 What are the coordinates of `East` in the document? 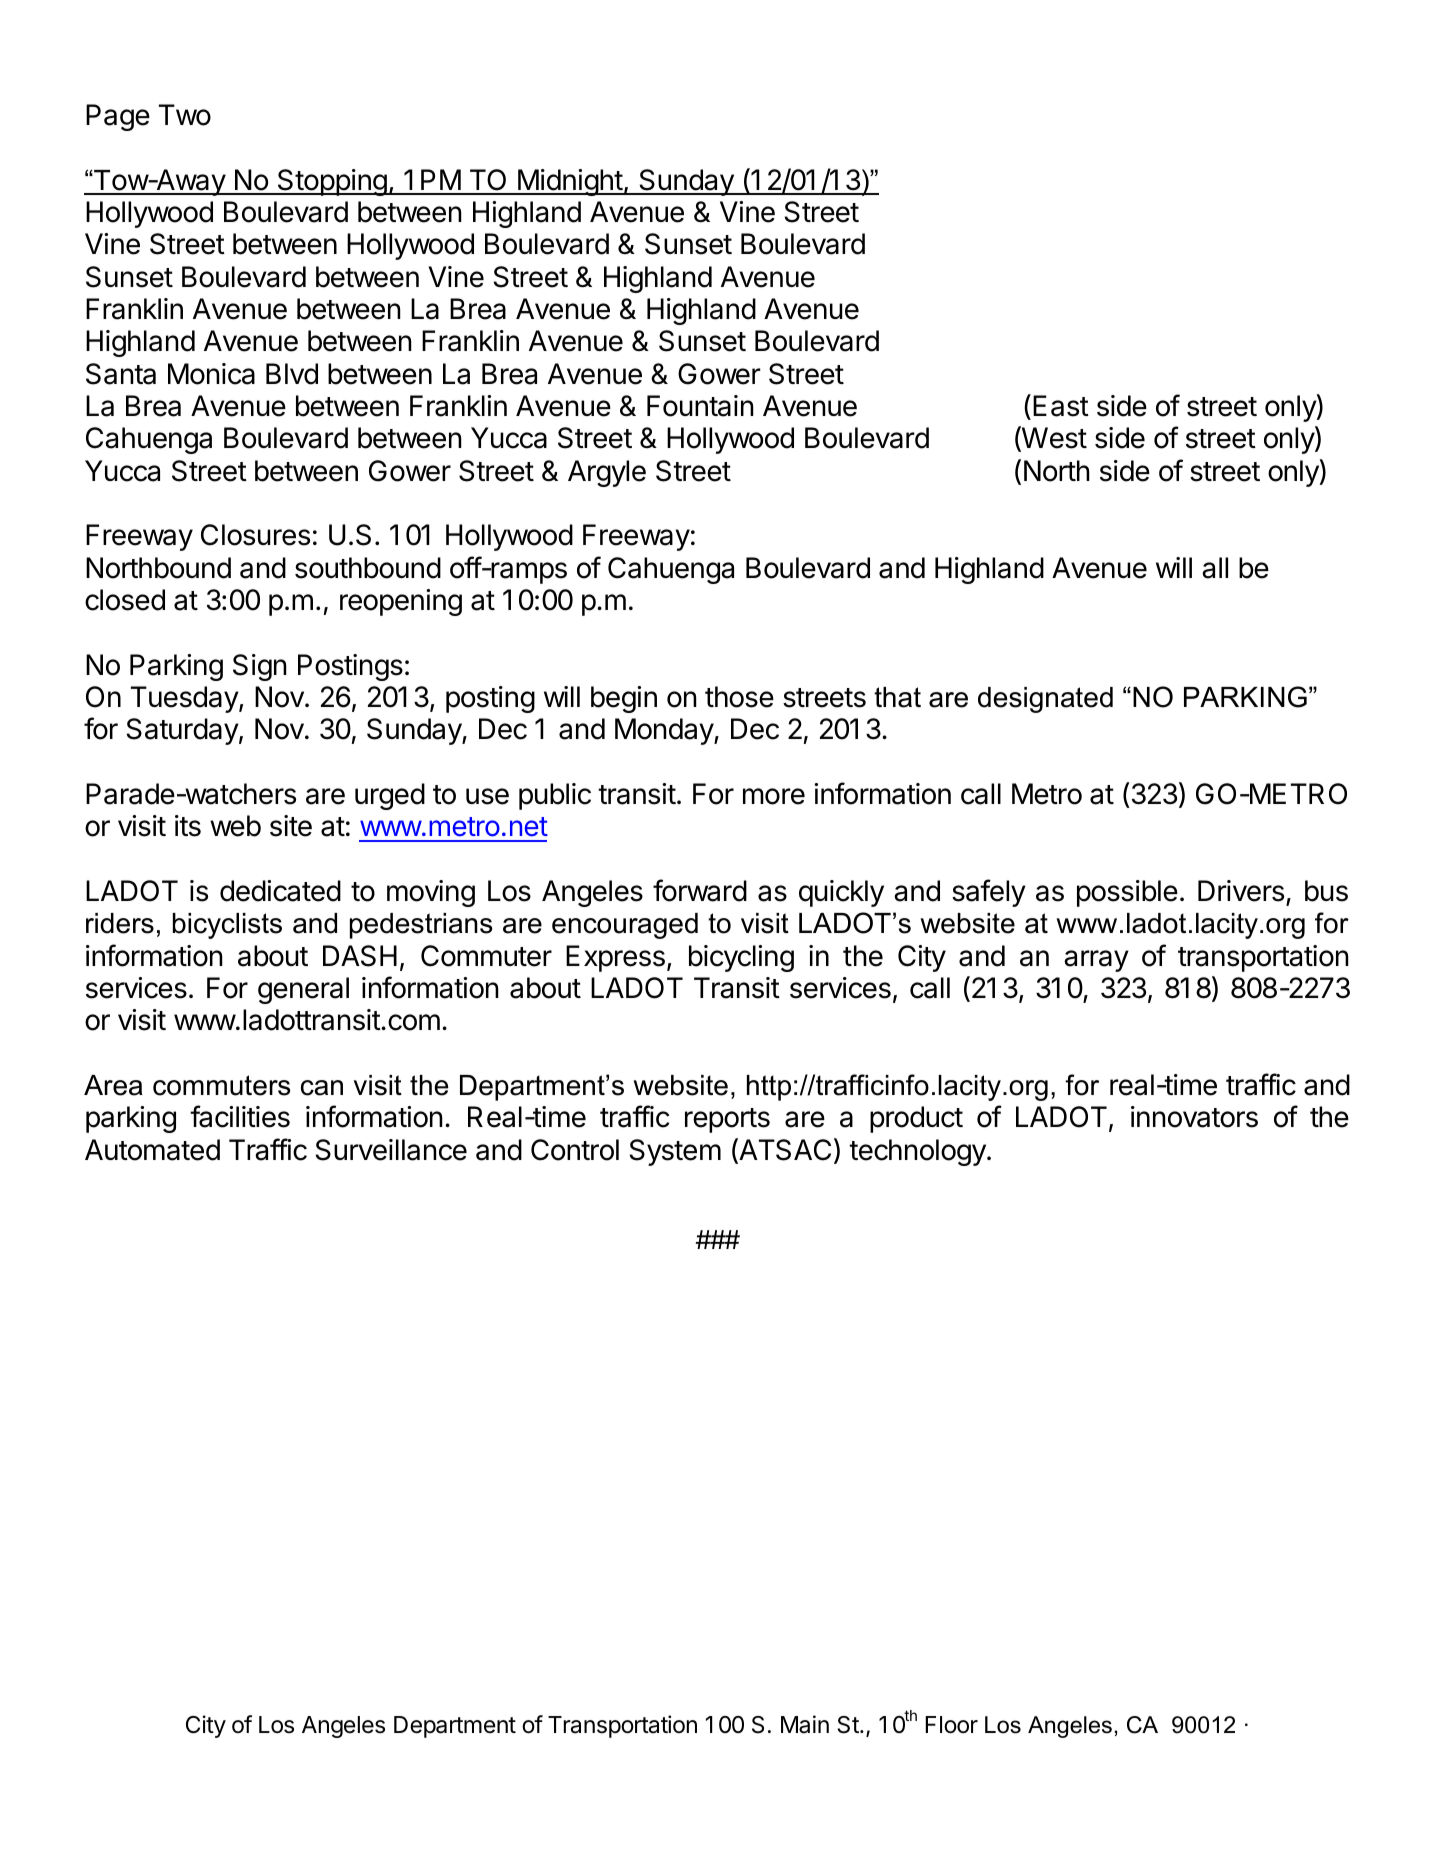 It's located at (1061, 406).
